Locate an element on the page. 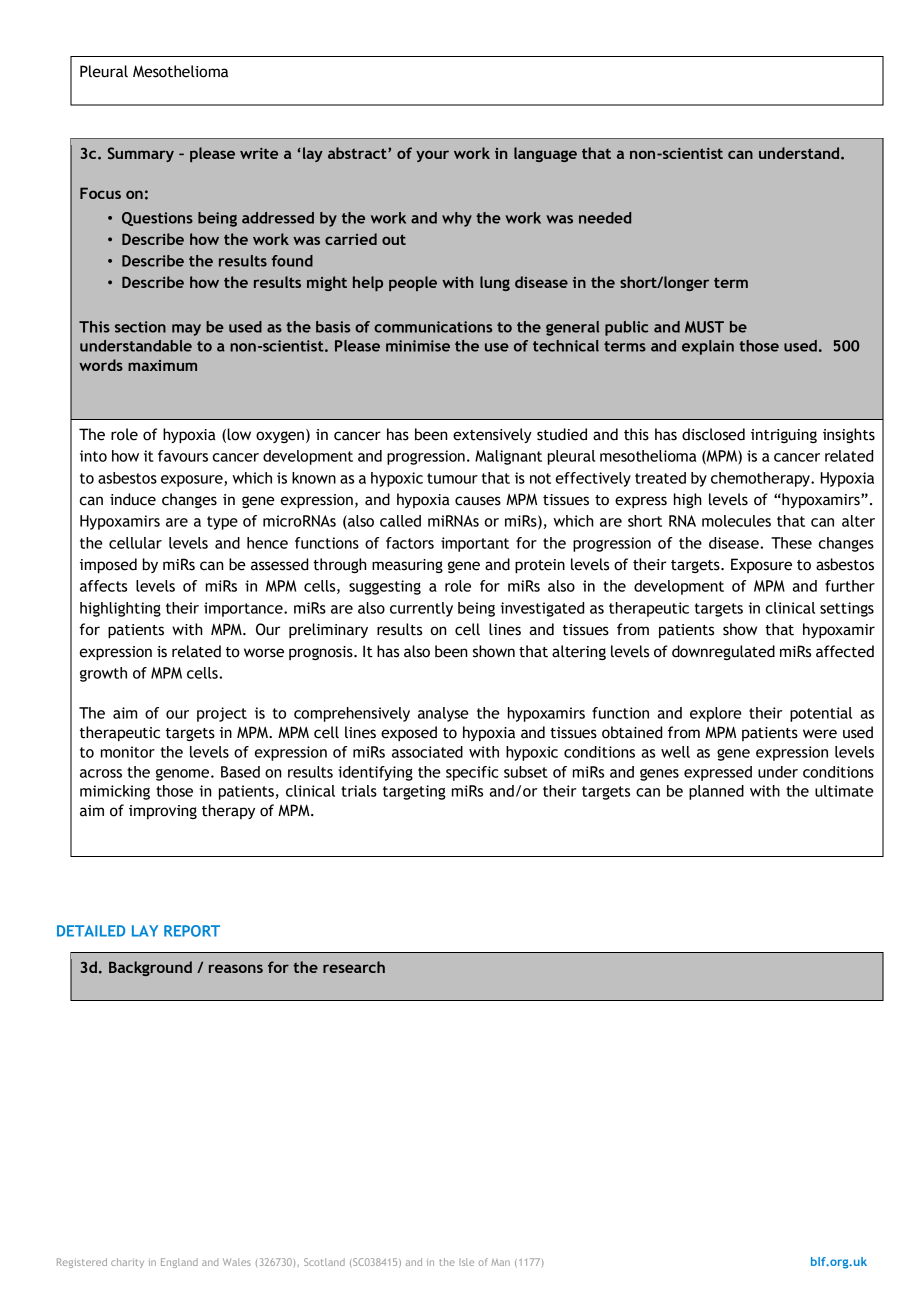 The width and height of the document is (924, 1308). why is located at coordinates (457, 219).
